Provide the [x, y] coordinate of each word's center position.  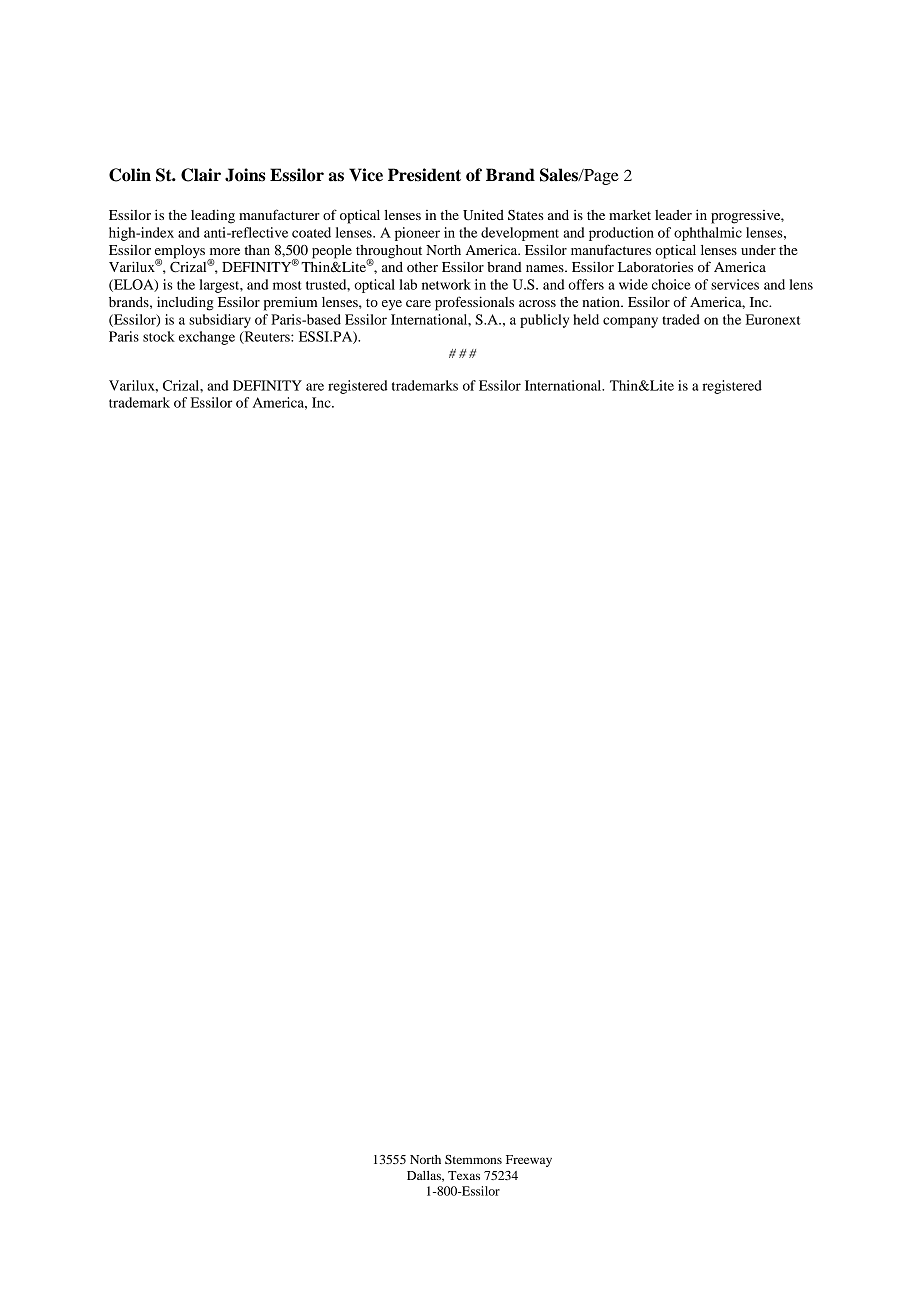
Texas [464, 1175]
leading [213, 216]
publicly [544, 321]
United [483, 215]
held [586, 319]
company [630, 322]
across [537, 303]
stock [159, 336]
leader [673, 215]
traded [681, 319]
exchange [207, 338]
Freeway [529, 1161]
